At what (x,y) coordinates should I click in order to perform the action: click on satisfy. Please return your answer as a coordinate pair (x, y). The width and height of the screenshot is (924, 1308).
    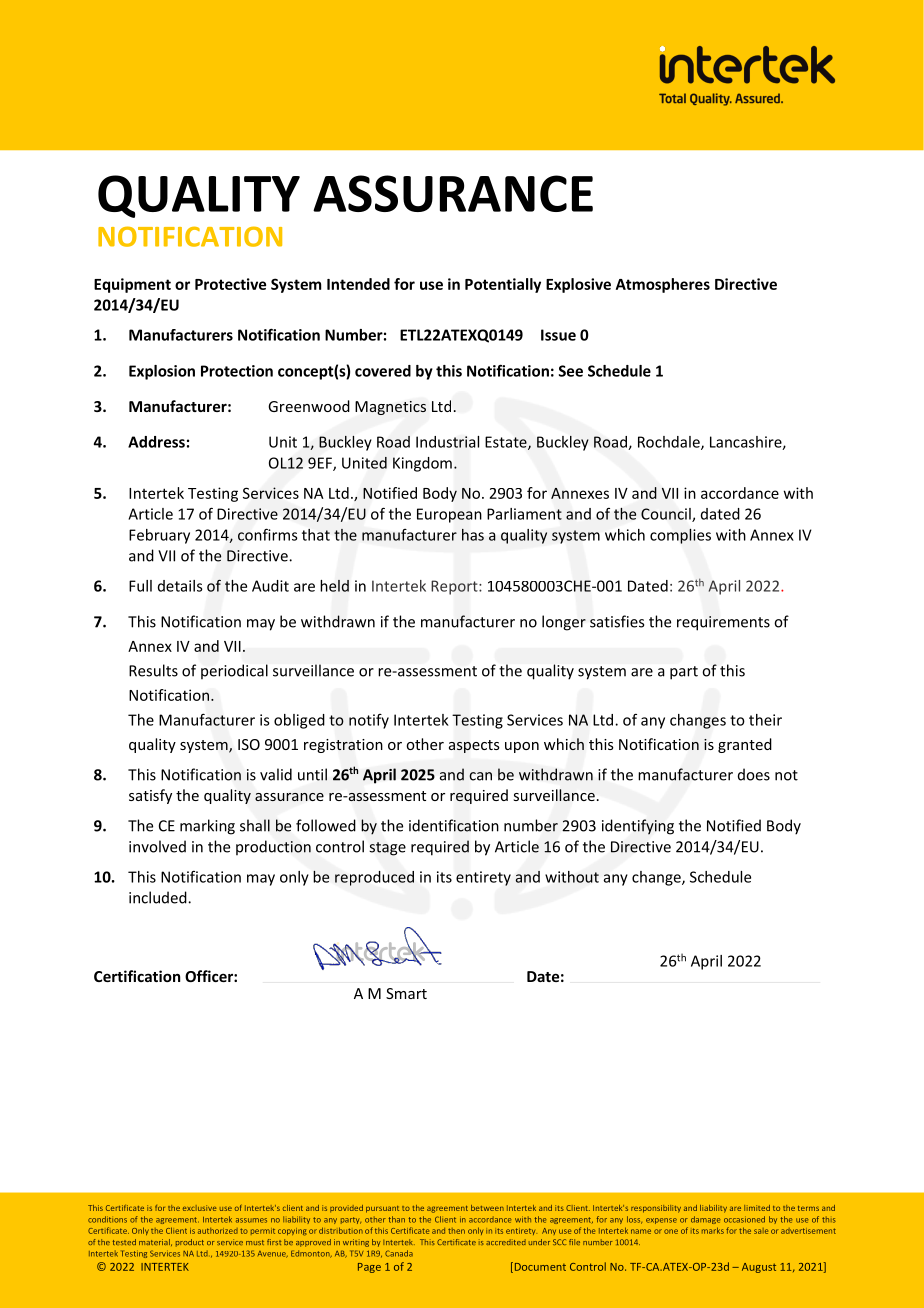
    Looking at the image, I should click on (150, 796).
